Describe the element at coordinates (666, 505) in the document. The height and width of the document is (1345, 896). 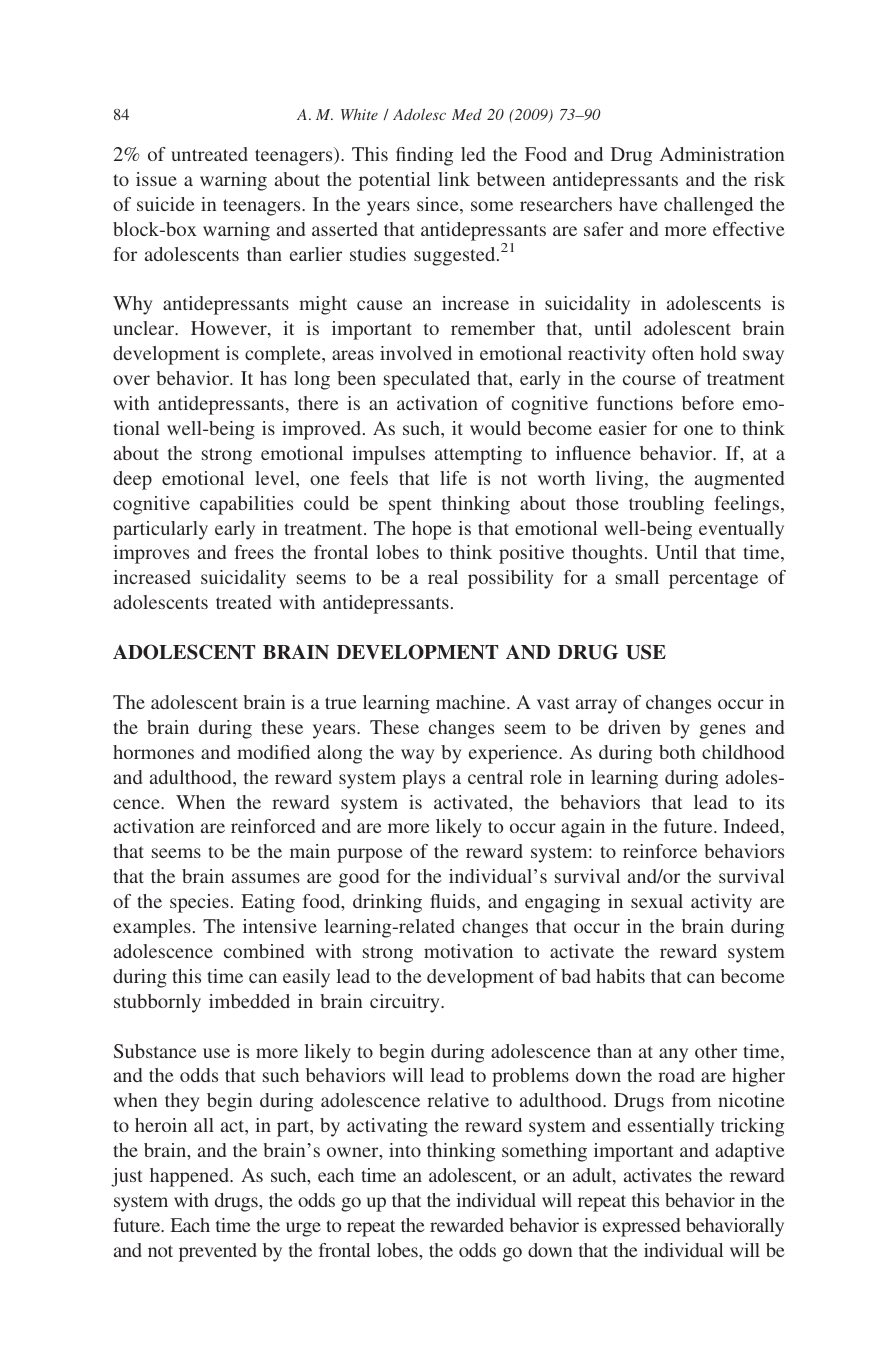
I see `troubling` at that location.
